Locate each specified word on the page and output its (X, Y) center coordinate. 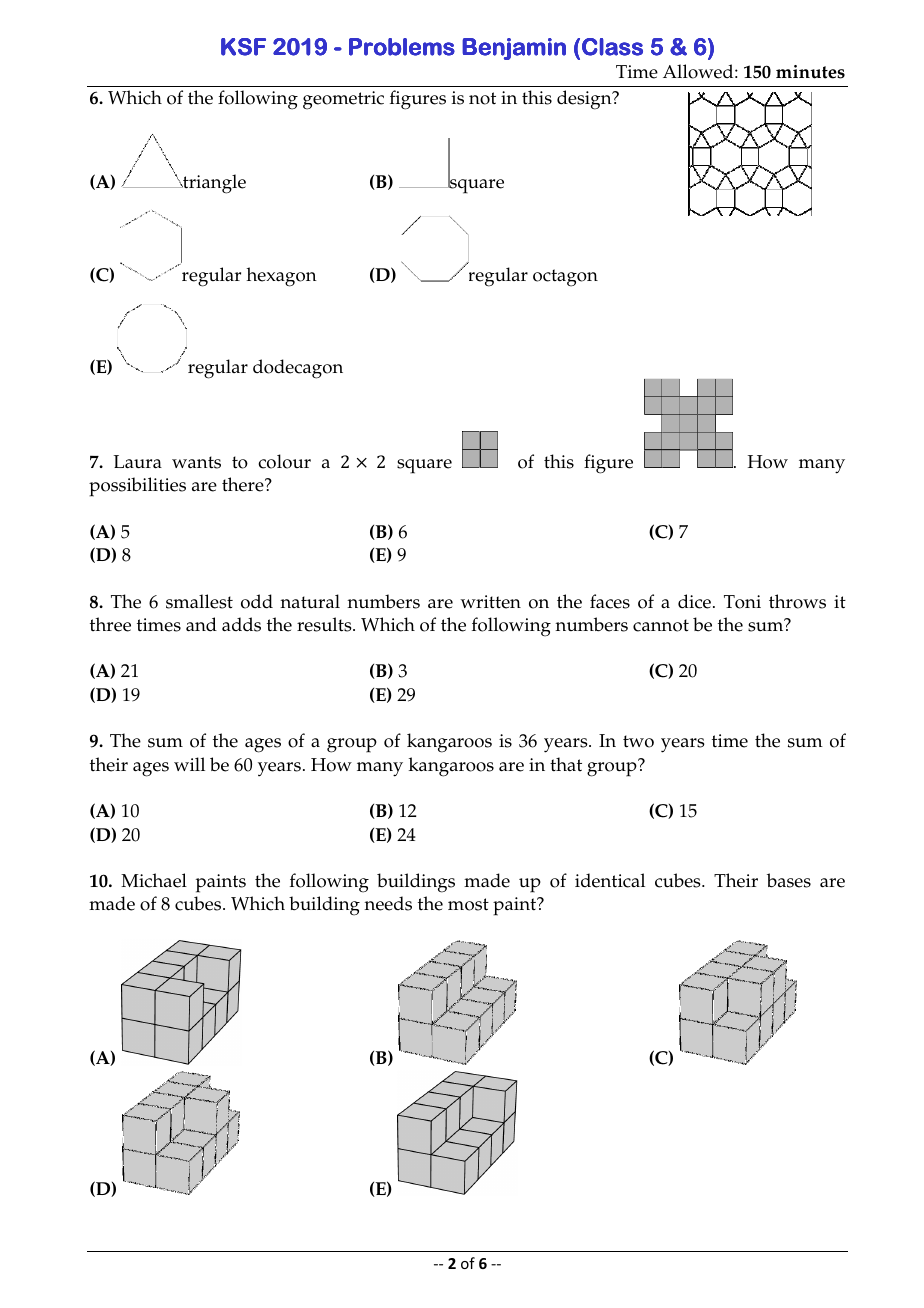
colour (284, 461)
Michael (154, 880)
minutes (810, 72)
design (585, 100)
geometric (343, 100)
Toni (742, 602)
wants (196, 462)
